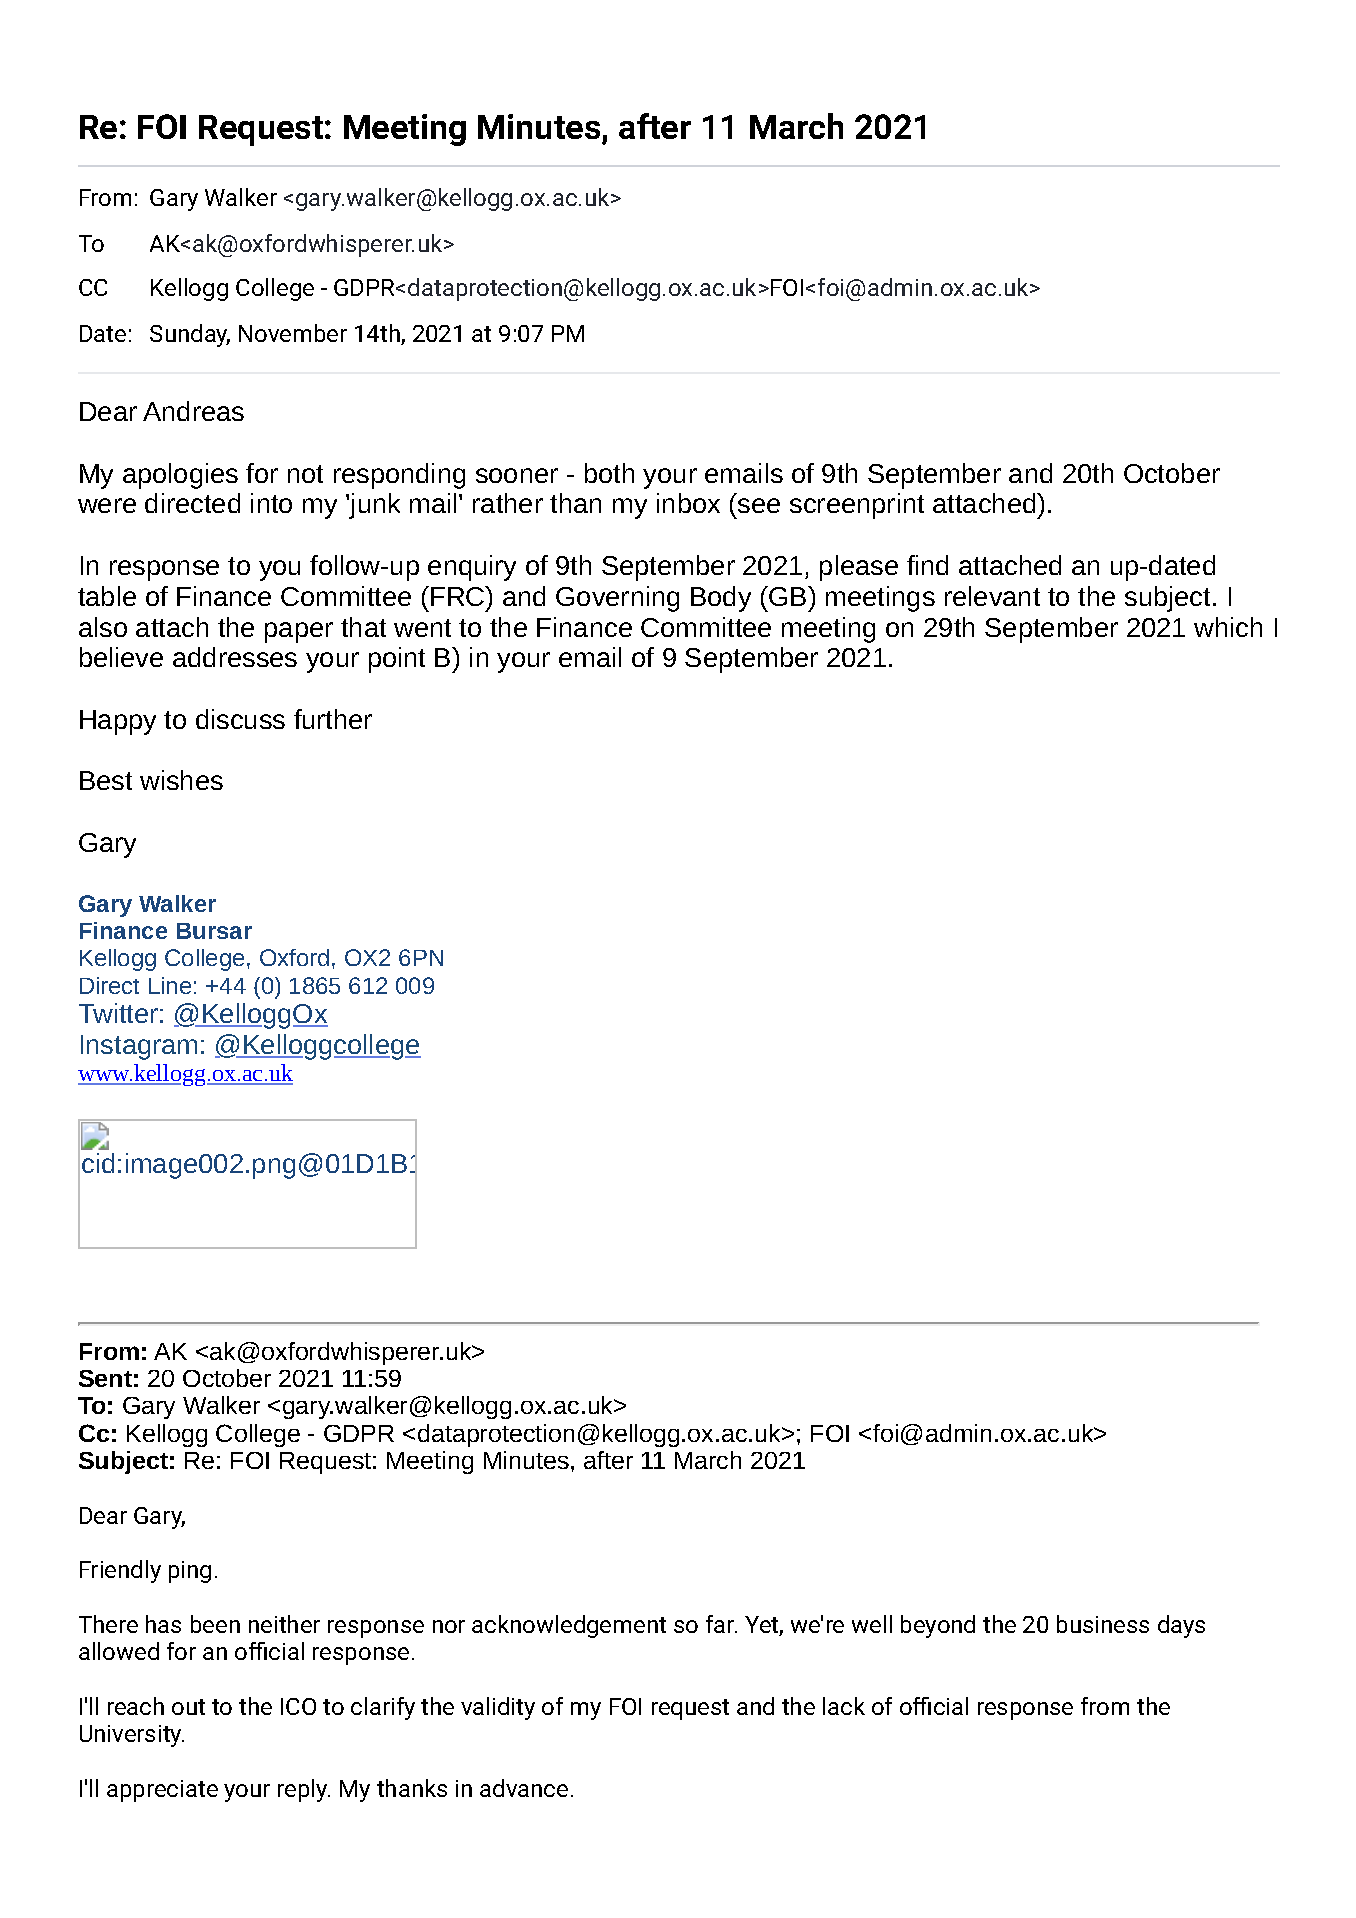 This page has height=1918, width=1356. I want to click on both, so click(609, 473).
